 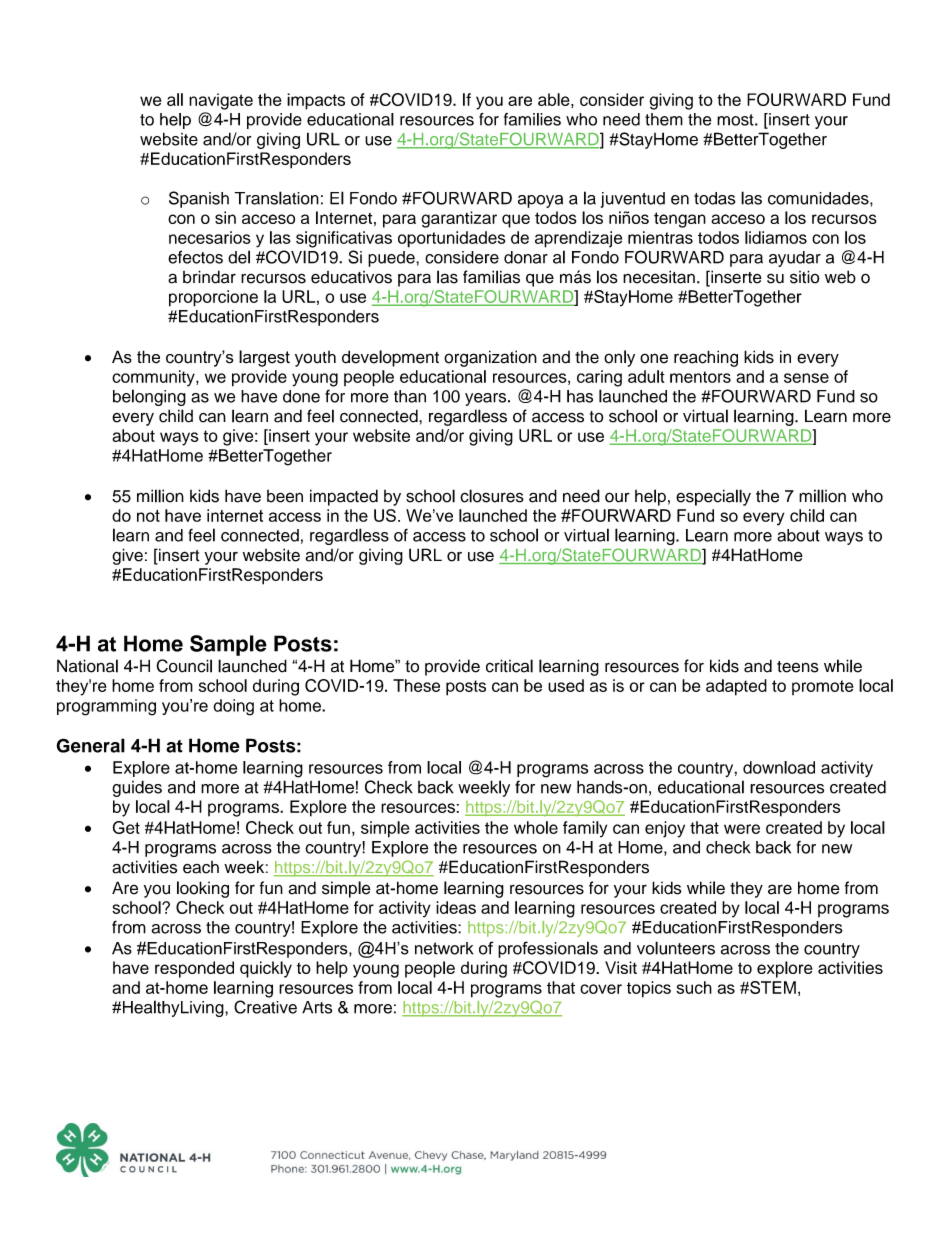 What do you see at coordinates (694, 987) in the document?
I see `such` at bounding box center [694, 987].
